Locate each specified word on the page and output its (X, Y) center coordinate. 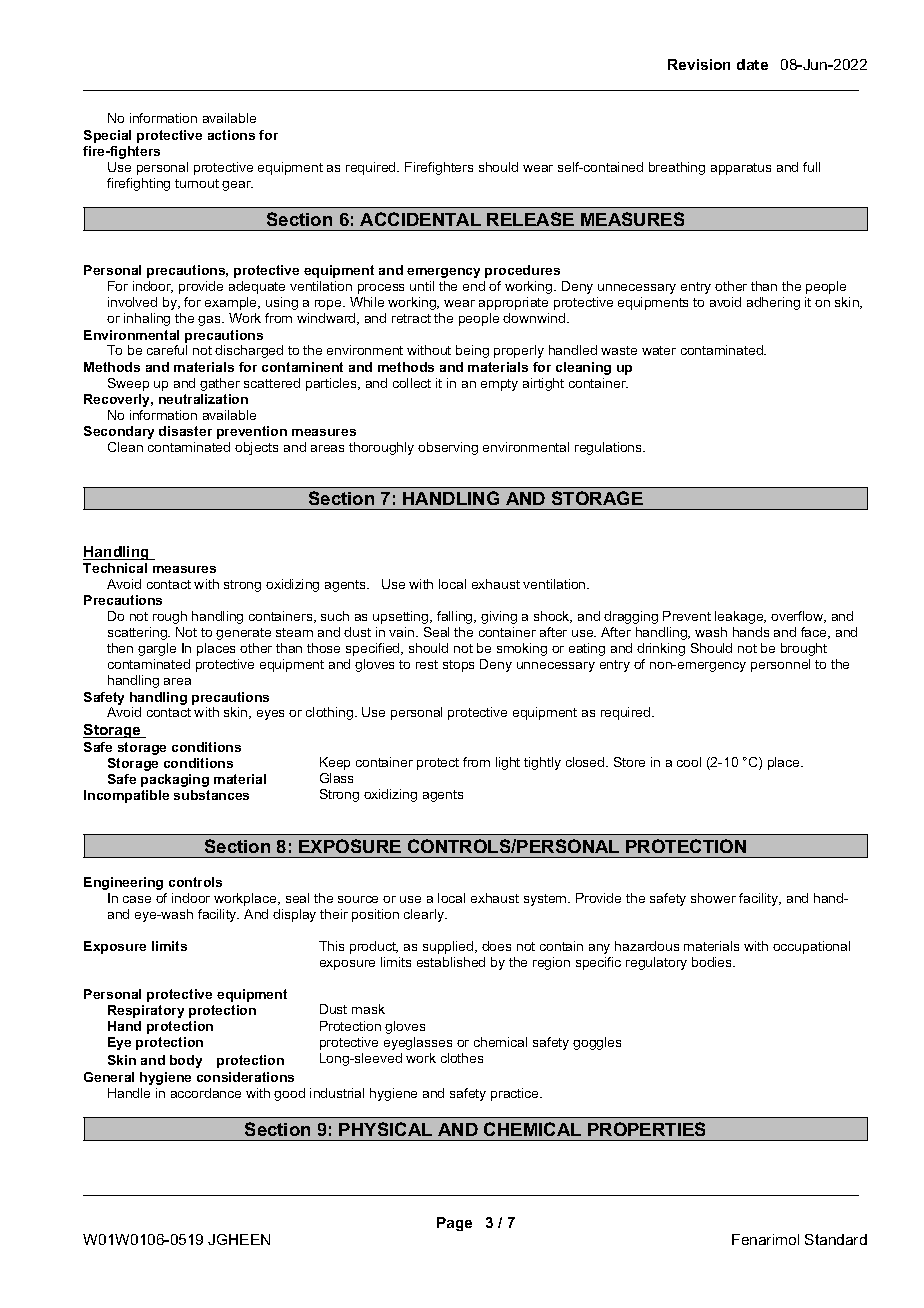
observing (448, 448)
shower (713, 898)
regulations (610, 448)
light (508, 763)
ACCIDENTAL (420, 219)
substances (211, 795)
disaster (185, 431)
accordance (206, 1093)
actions (231, 135)
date (752, 64)
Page (454, 1224)
